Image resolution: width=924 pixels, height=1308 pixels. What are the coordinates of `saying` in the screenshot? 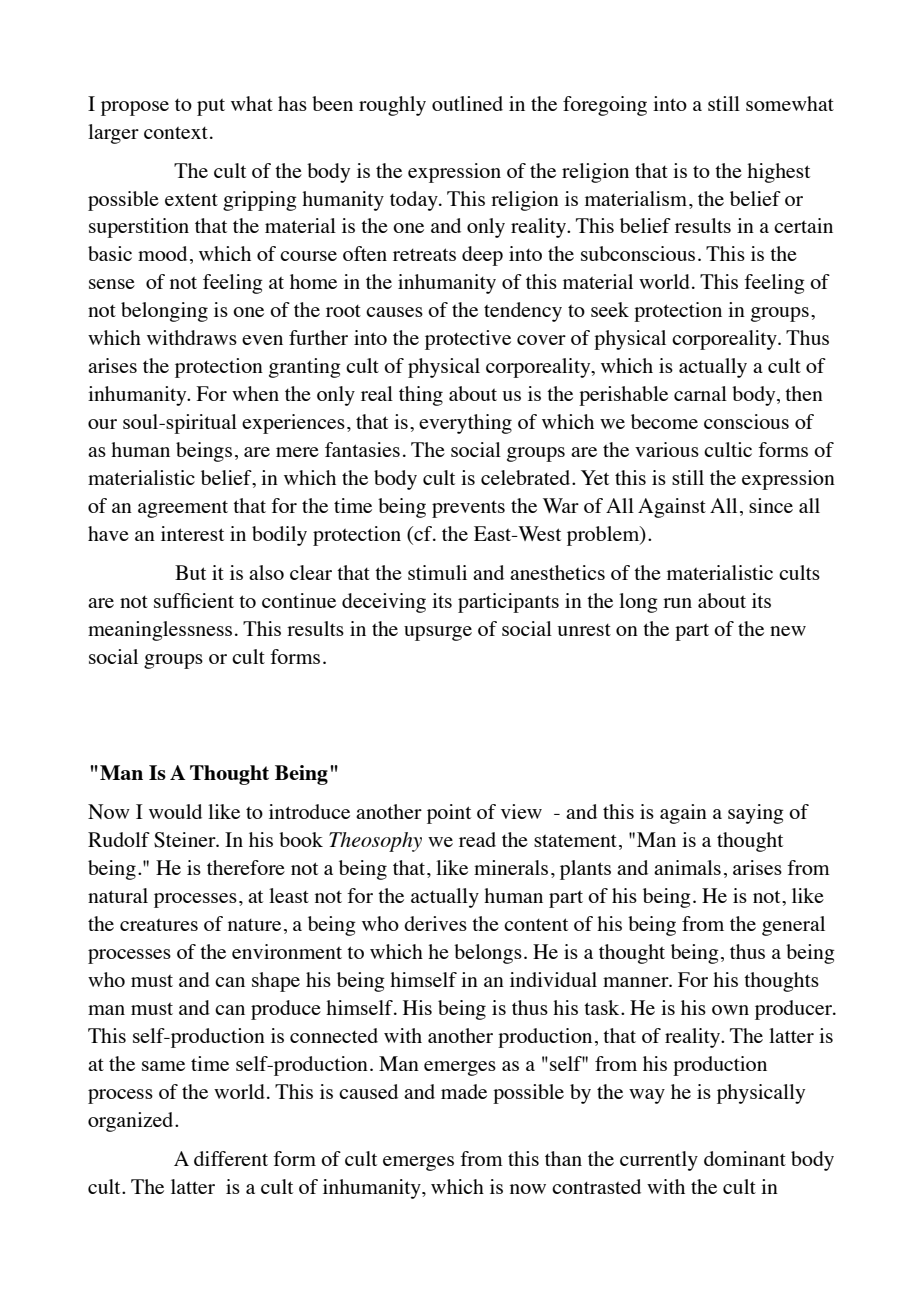 It's located at (756, 814).
